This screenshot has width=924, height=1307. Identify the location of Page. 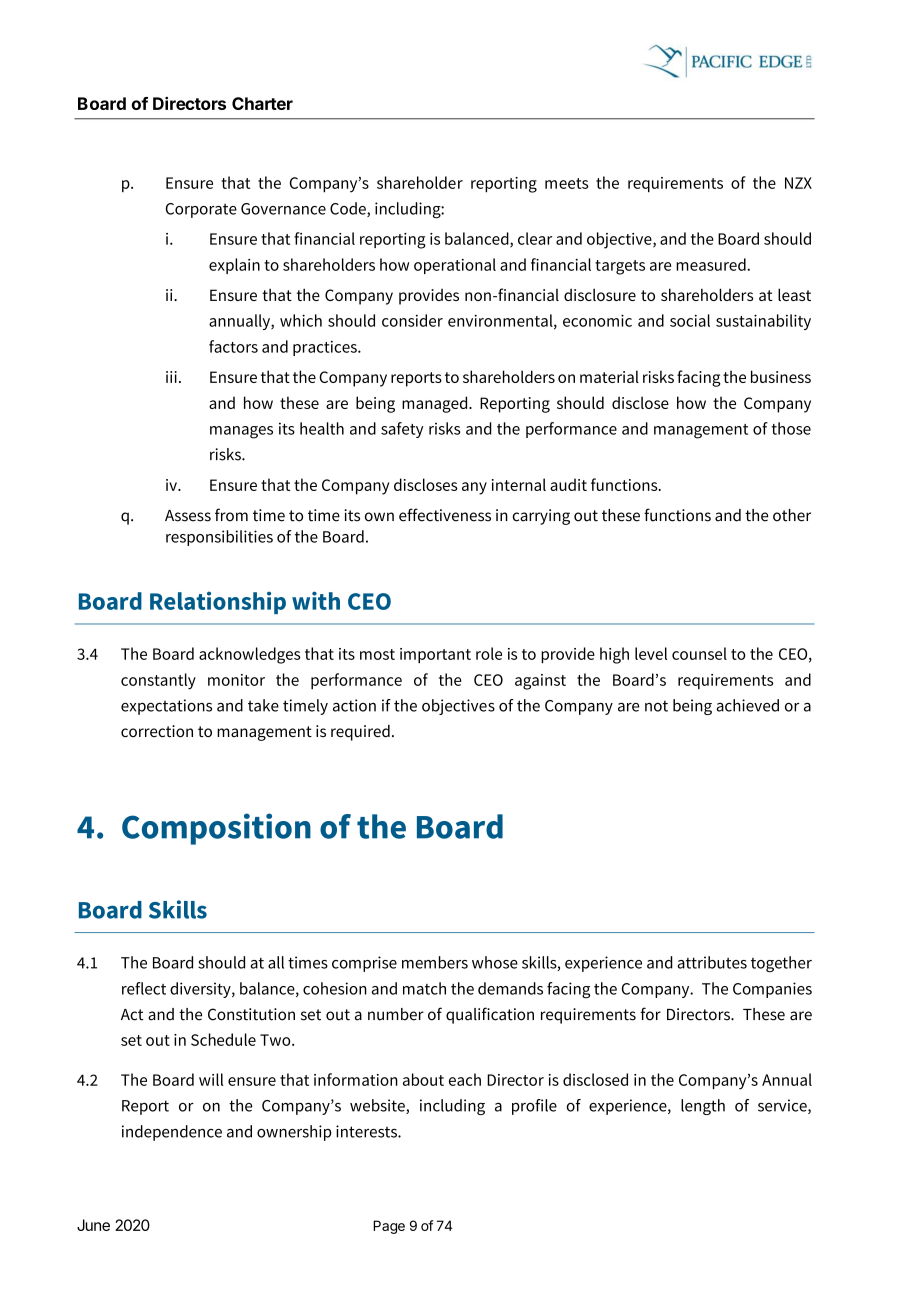
(389, 1227).
